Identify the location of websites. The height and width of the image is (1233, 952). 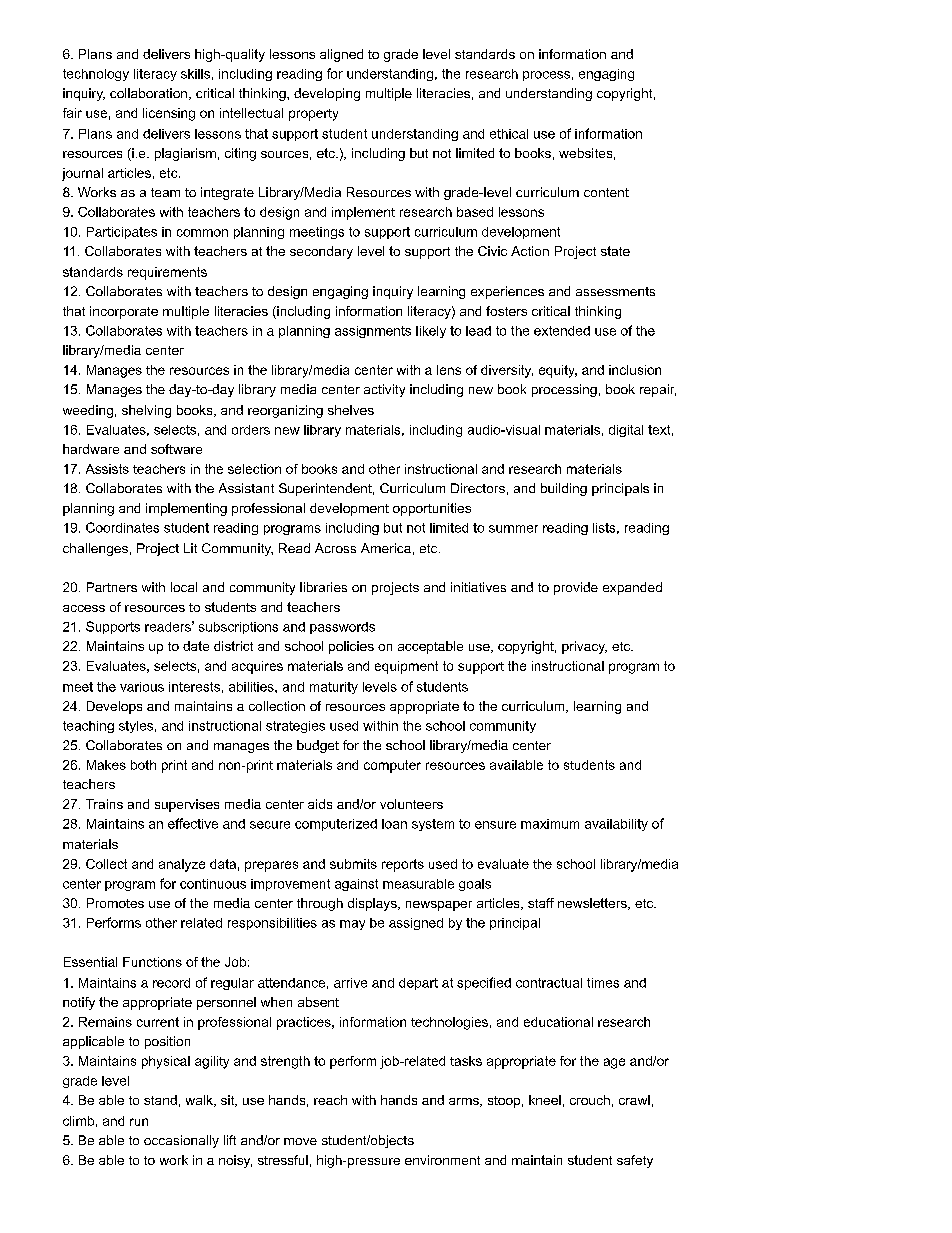
(585, 153).
